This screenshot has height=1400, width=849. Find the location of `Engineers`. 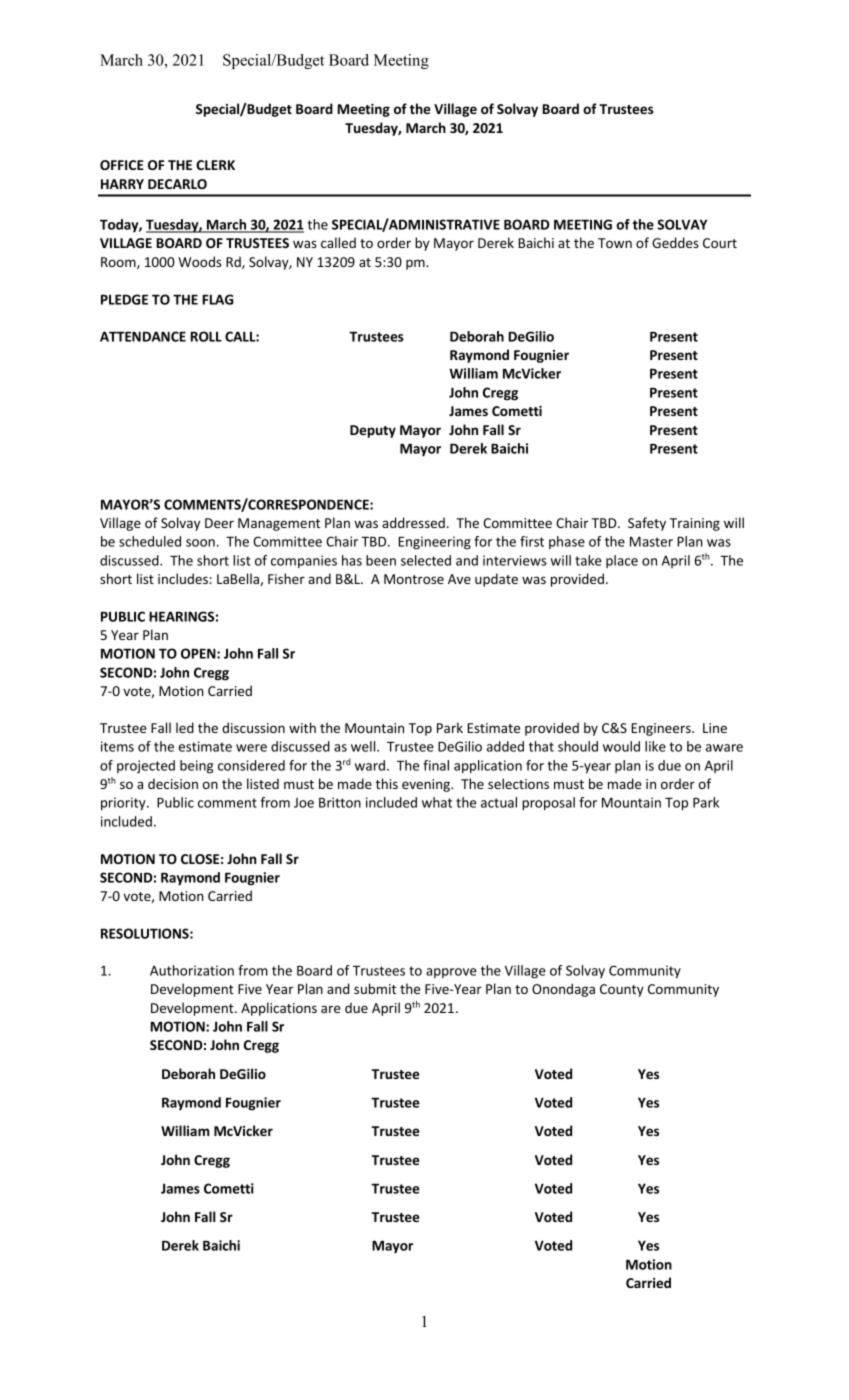

Engineers is located at coordinates (662, 729).
